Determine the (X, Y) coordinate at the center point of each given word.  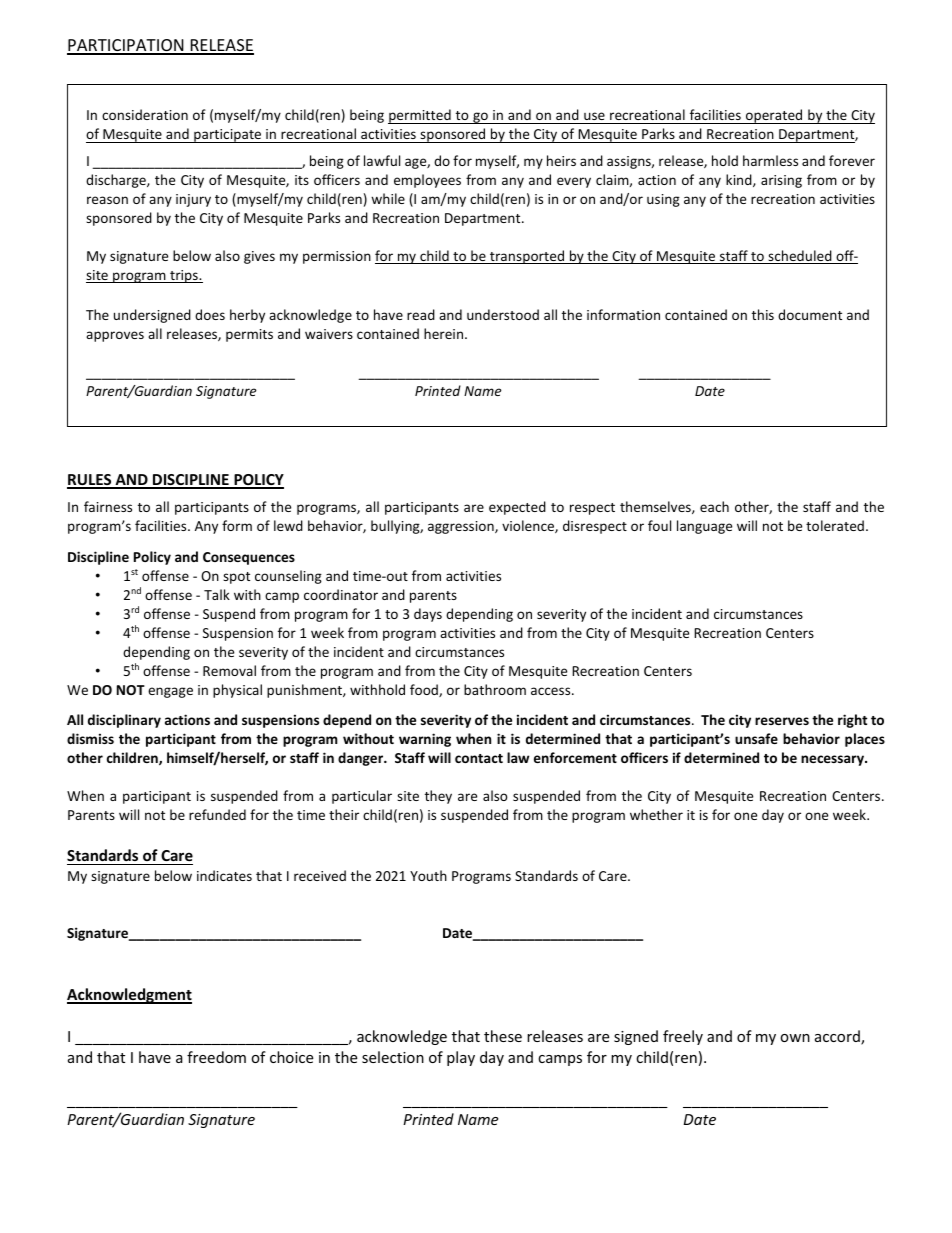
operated (774, 116)
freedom (216, 1057)
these (503, 1036)
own (795, 1038)
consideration (145, 114)
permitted (420, 116)
